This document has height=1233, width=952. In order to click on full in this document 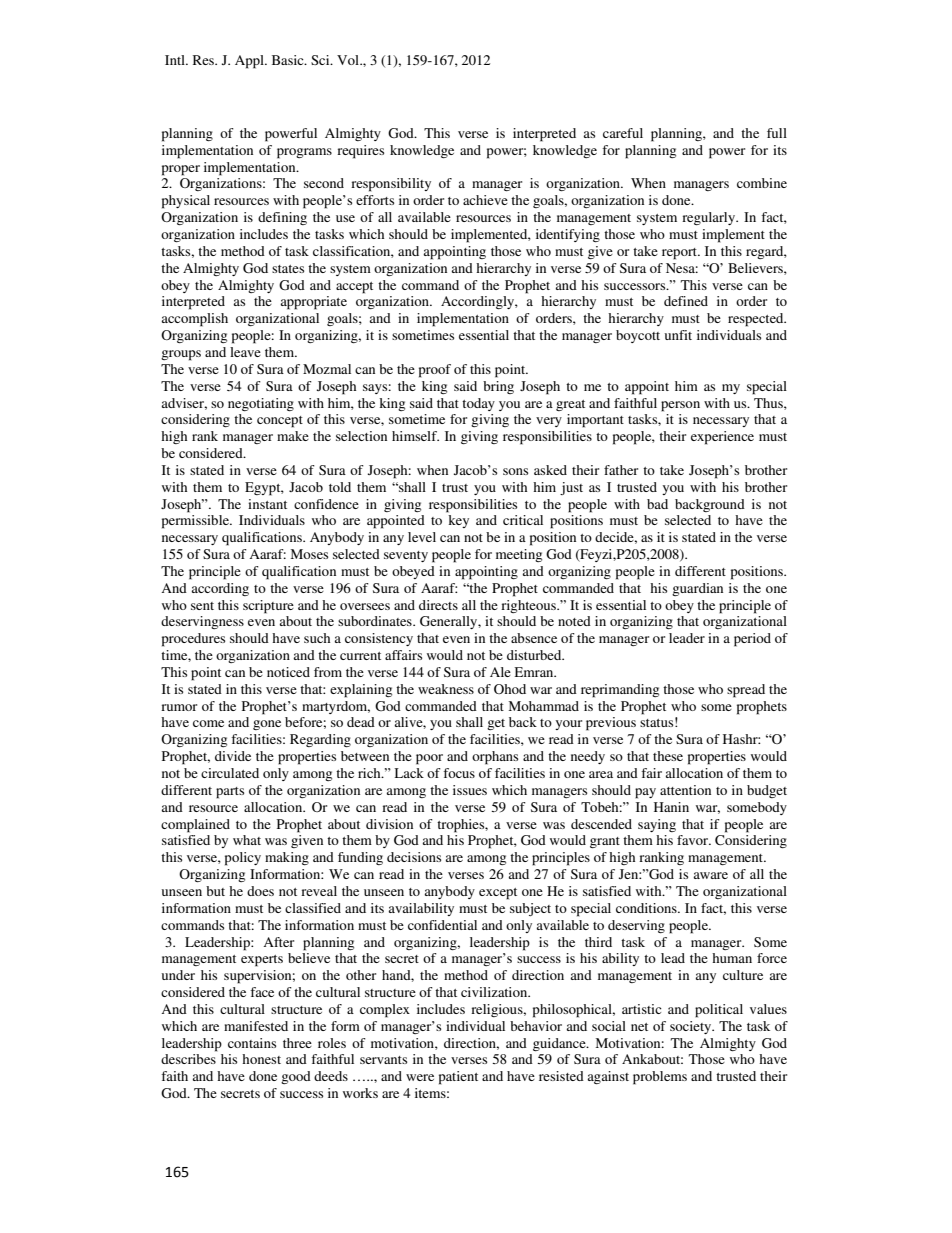, I will do `click(777, 133)`.
